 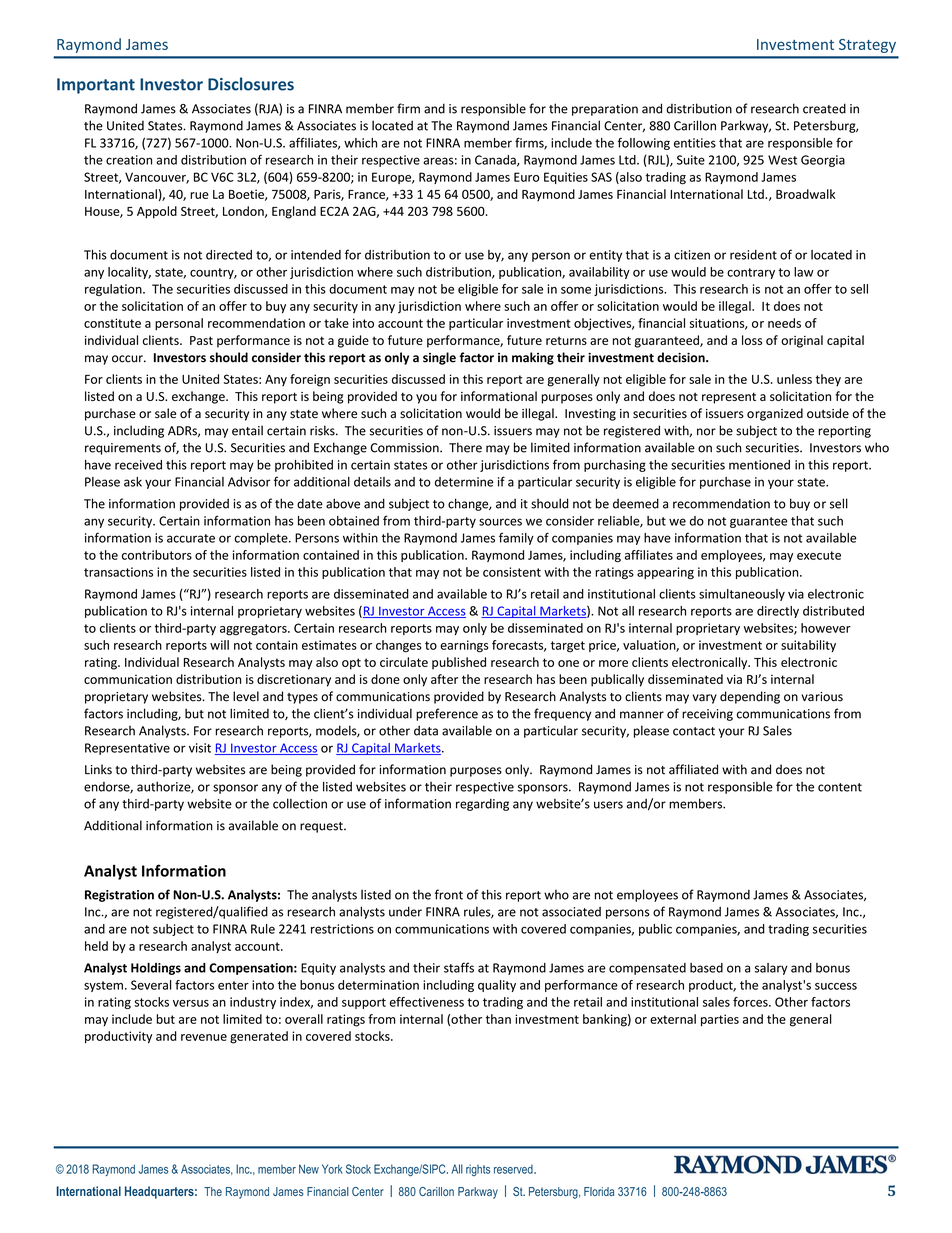 What do you see at coordinates (771, 969) in the document?
I see `salary` at bounding box center [771, 969].
